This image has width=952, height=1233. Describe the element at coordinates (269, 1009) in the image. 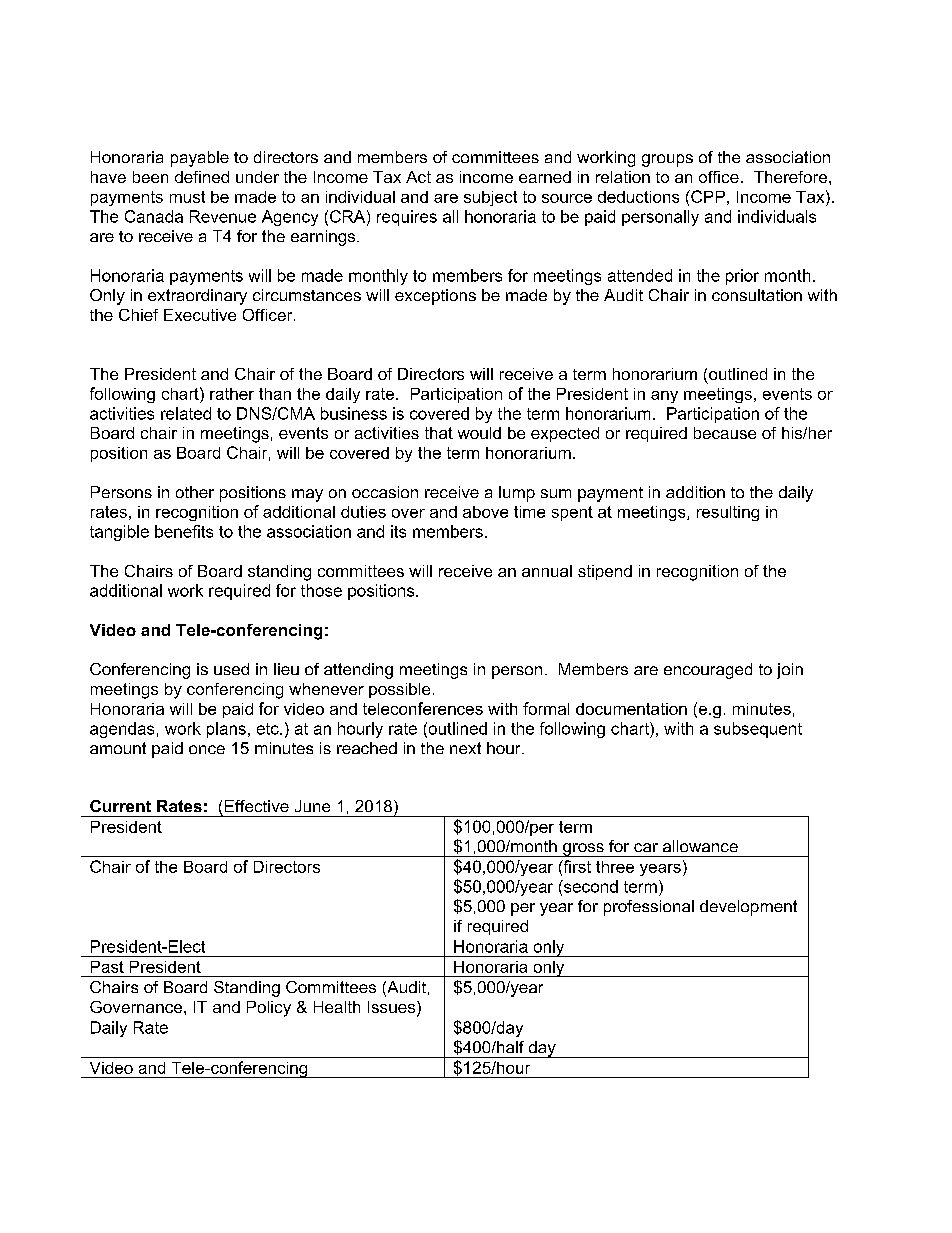

I see `Policy` at that location.
